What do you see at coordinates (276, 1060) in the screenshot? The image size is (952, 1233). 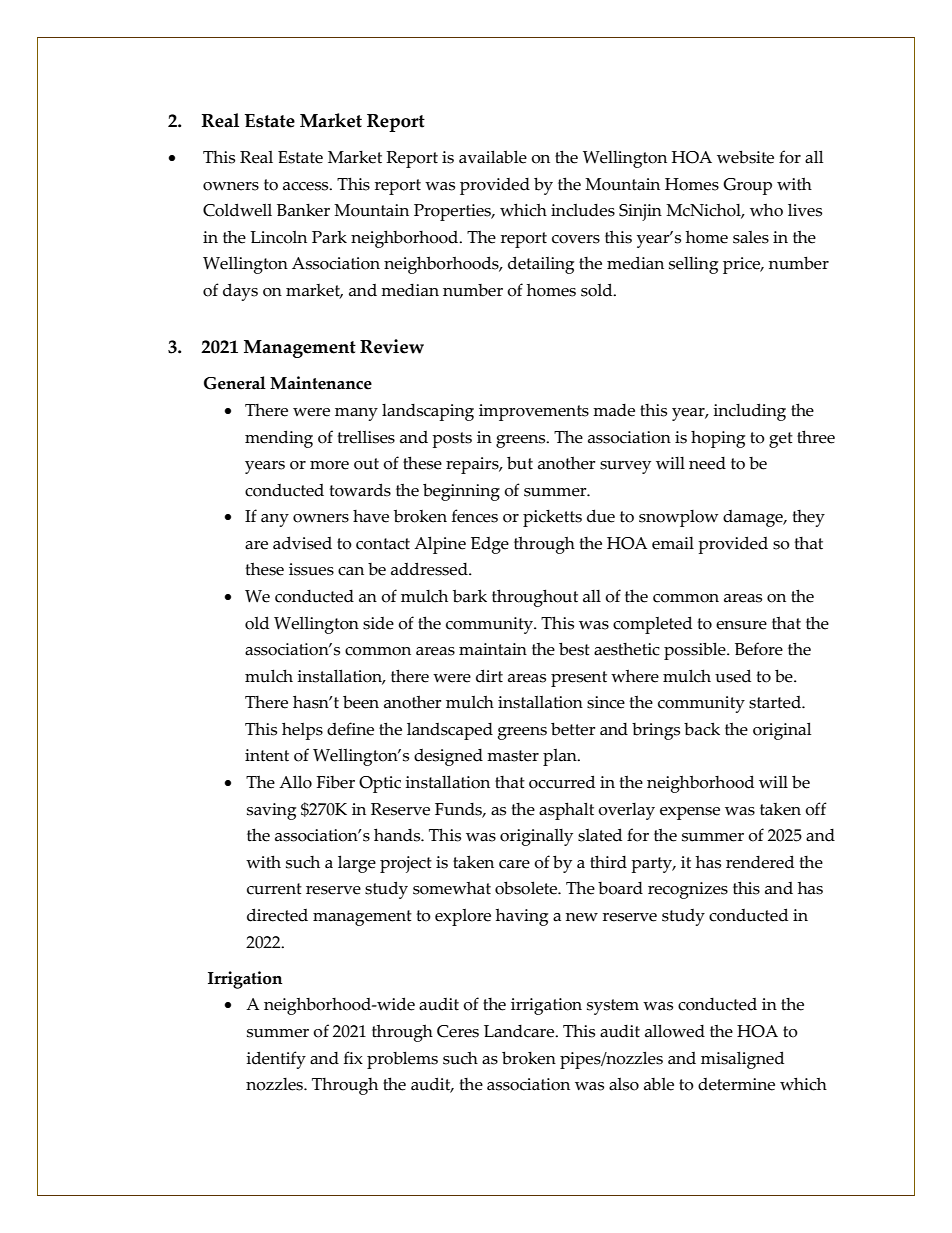 I see `identify` at bounding box center [276, 1060].
